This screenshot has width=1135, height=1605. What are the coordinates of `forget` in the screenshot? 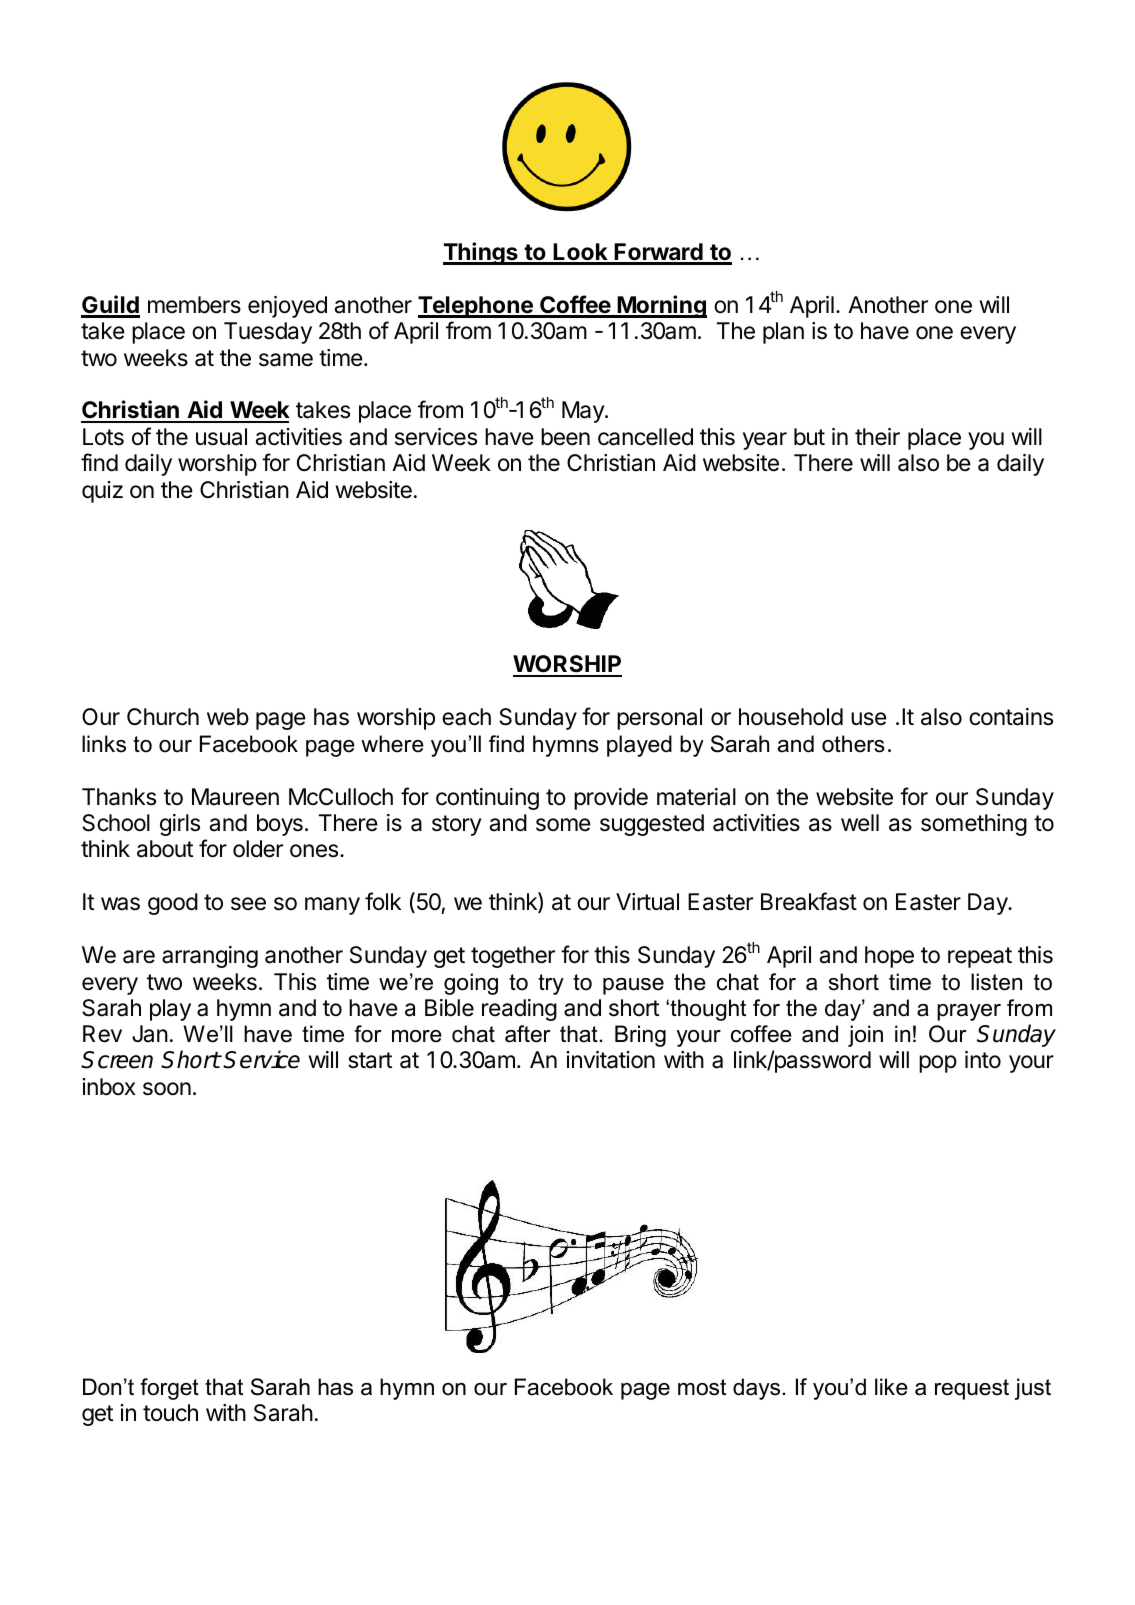 It's located at (169, 1389).
